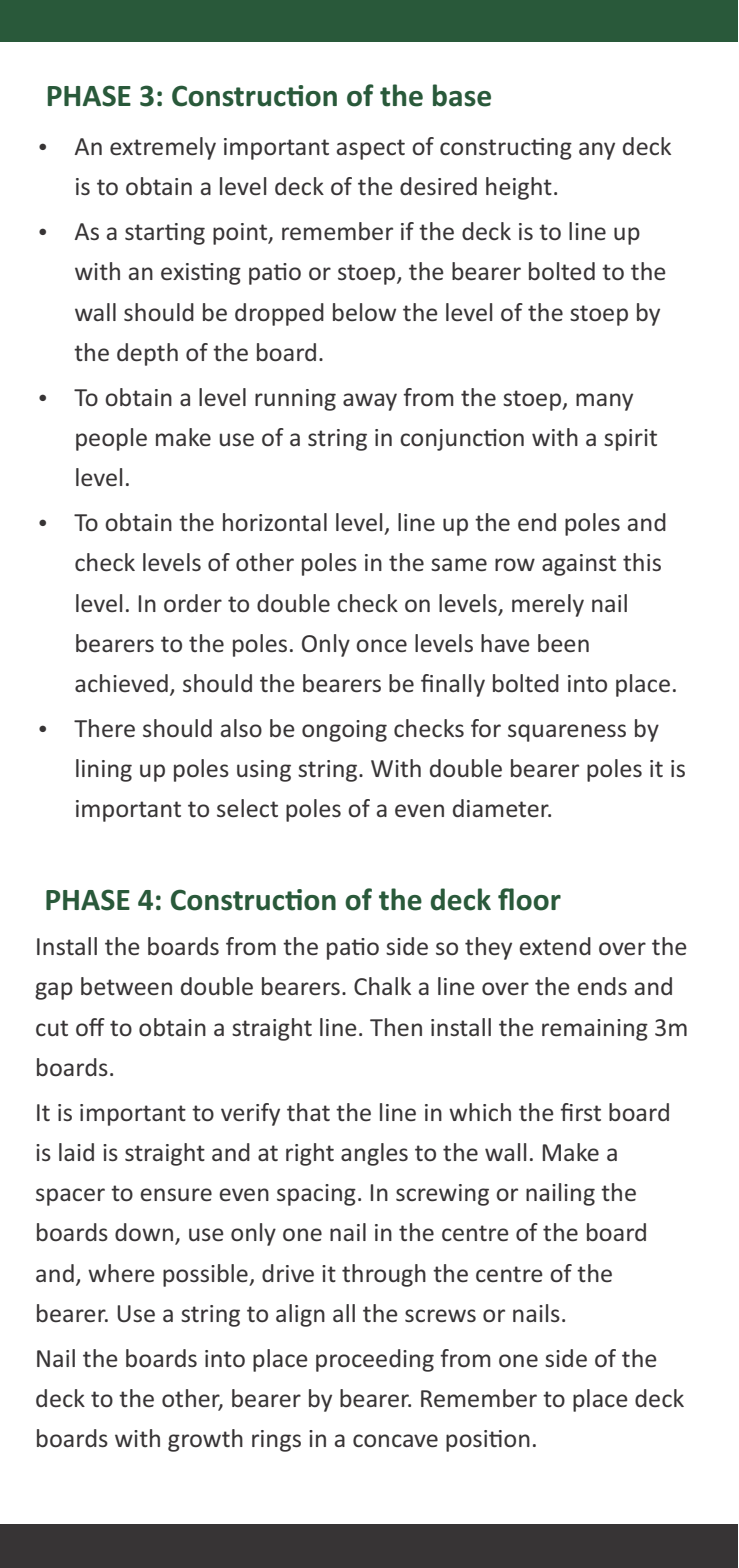 The width and height of the document is (739, 1568). What do you see at coordinates (163, 148) in the document?
I see `extremely` at bounding box center [163, 148].
